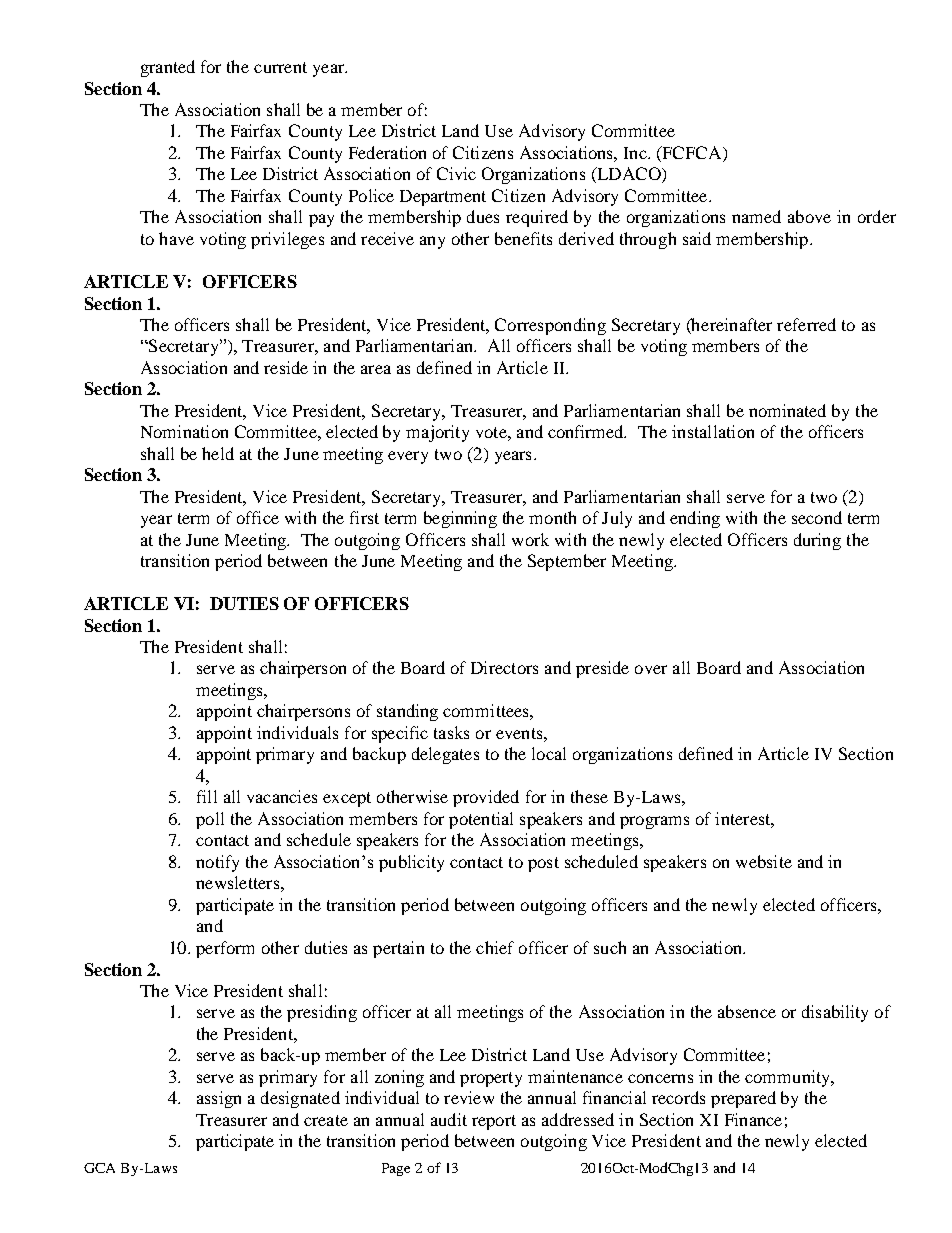 The height and width of the screenshot is (1233, 952). Describe the element at coordinates (764, 861) in the screenshot. I see `website` at that location.
